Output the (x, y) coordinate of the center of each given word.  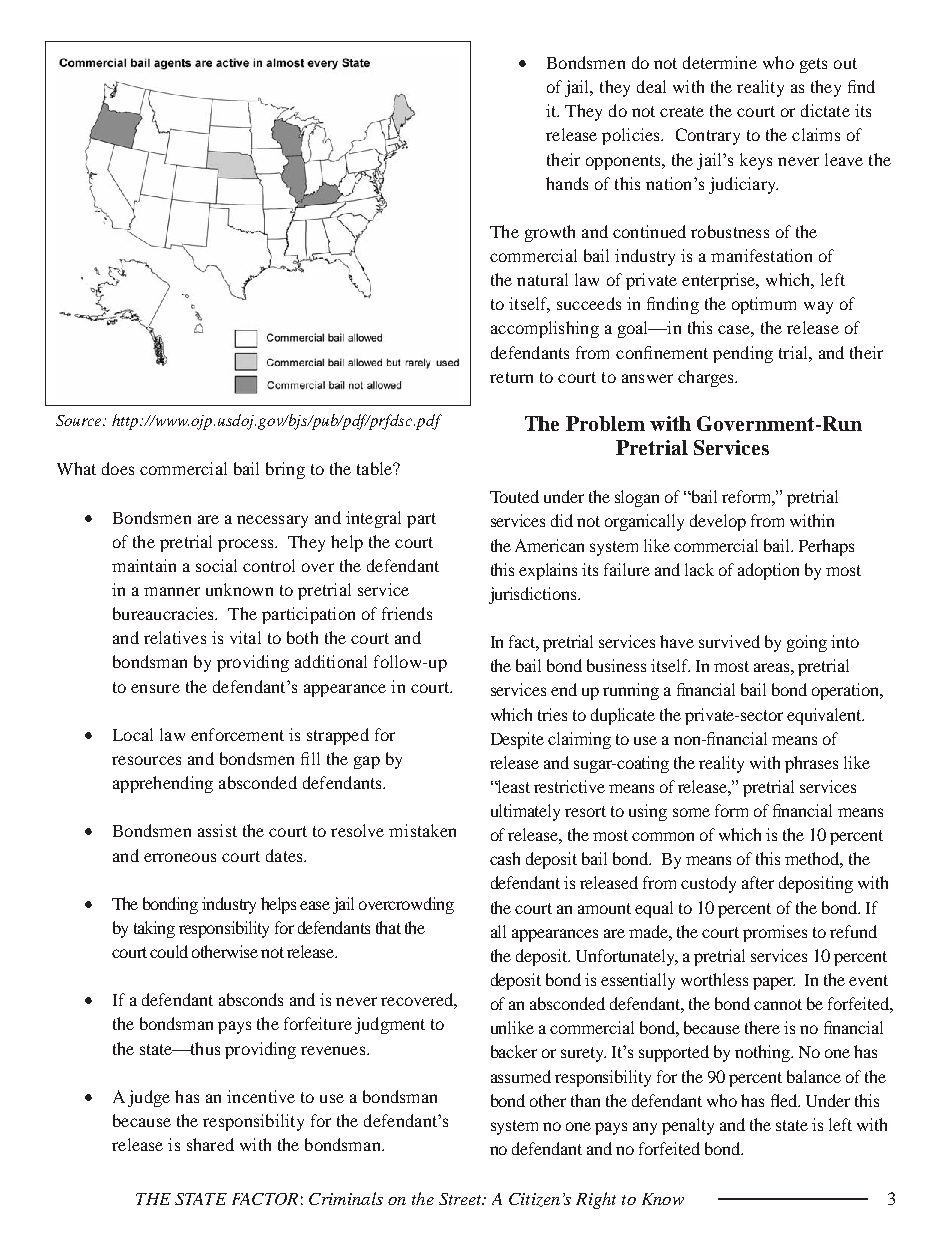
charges (707, 378)
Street (461, 1199)
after (758, 882)
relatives (175, 637)
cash (505, 858)
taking (154, 929)
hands (567, 183)
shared (210, 1144)
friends (407, 613)
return (511, 377)
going (807, 643)
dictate (825, 110)
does (118, 468)
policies (632, 136)
